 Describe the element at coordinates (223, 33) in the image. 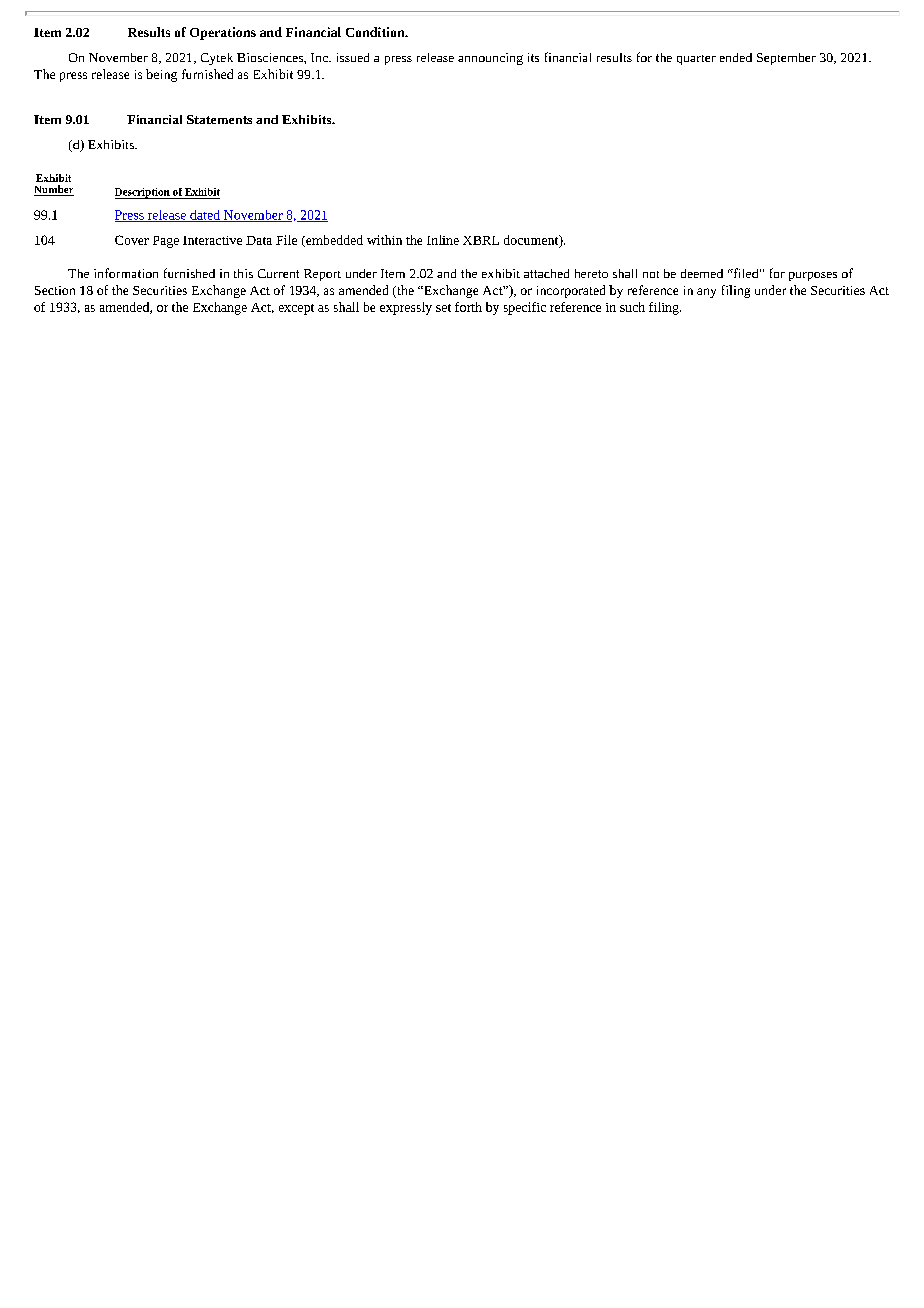

I see `Operations` at that location.
